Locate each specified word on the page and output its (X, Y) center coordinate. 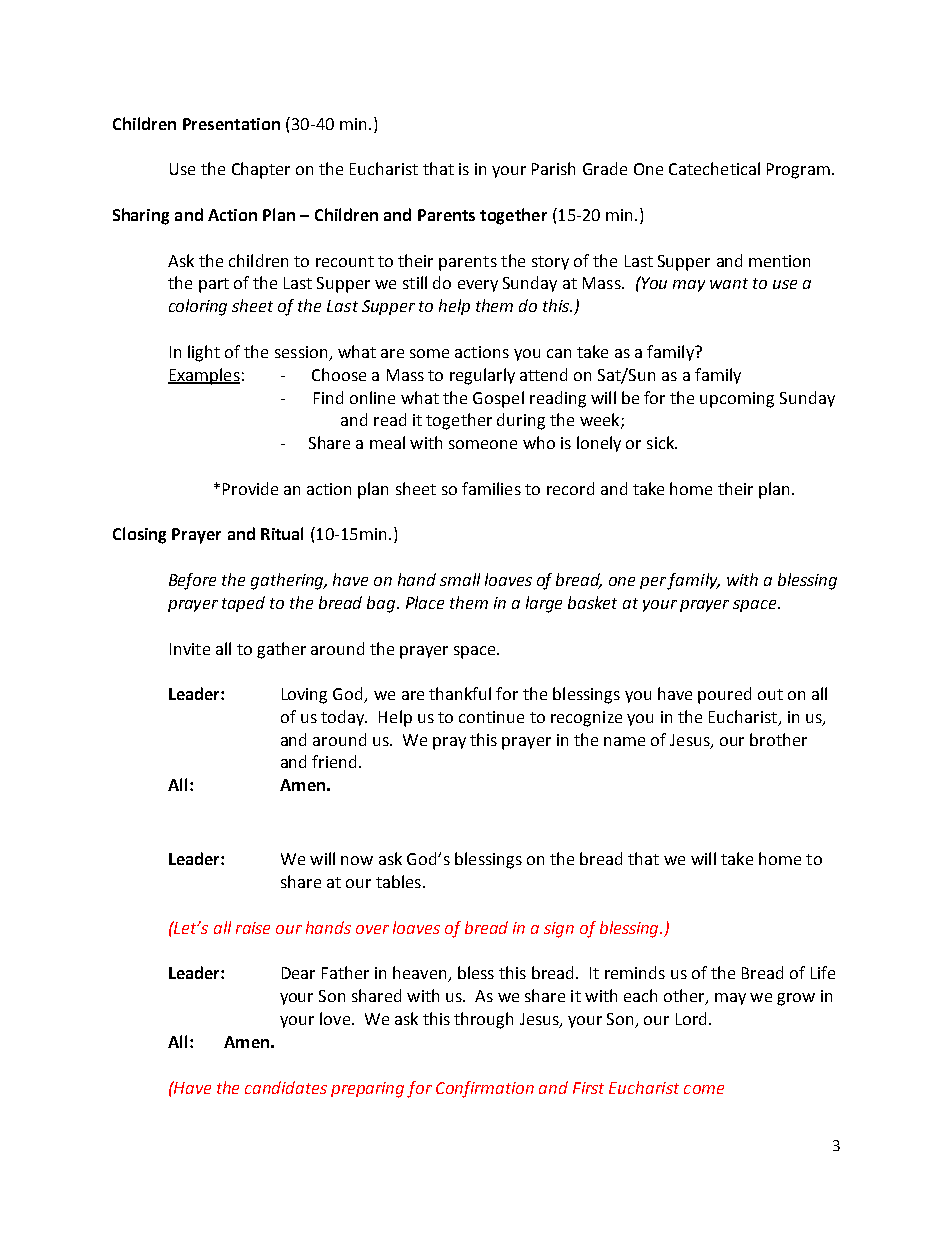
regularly (482, 376)
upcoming (737, 400)
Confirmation (485, 1089)
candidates (286, 1087)
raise (253, 928)
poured (724, 695)
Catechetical (714, 168)
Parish (553, 168)
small (460, 579)
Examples (204, 376)
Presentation (231, 124)
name (624, 741)
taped (243, 604)
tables (400, 881)
